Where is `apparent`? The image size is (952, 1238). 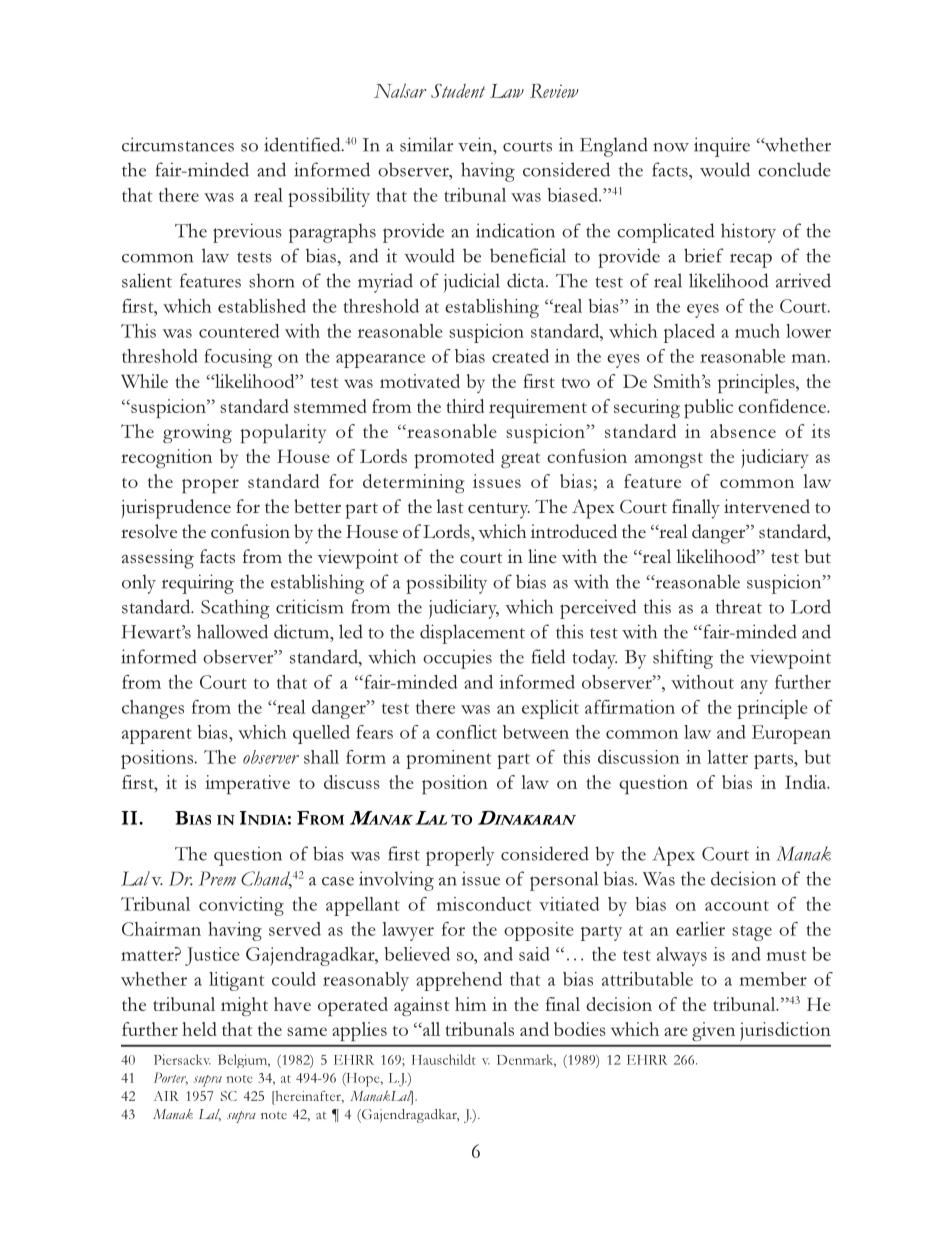 apparent is located at coordinates (157, 736).
